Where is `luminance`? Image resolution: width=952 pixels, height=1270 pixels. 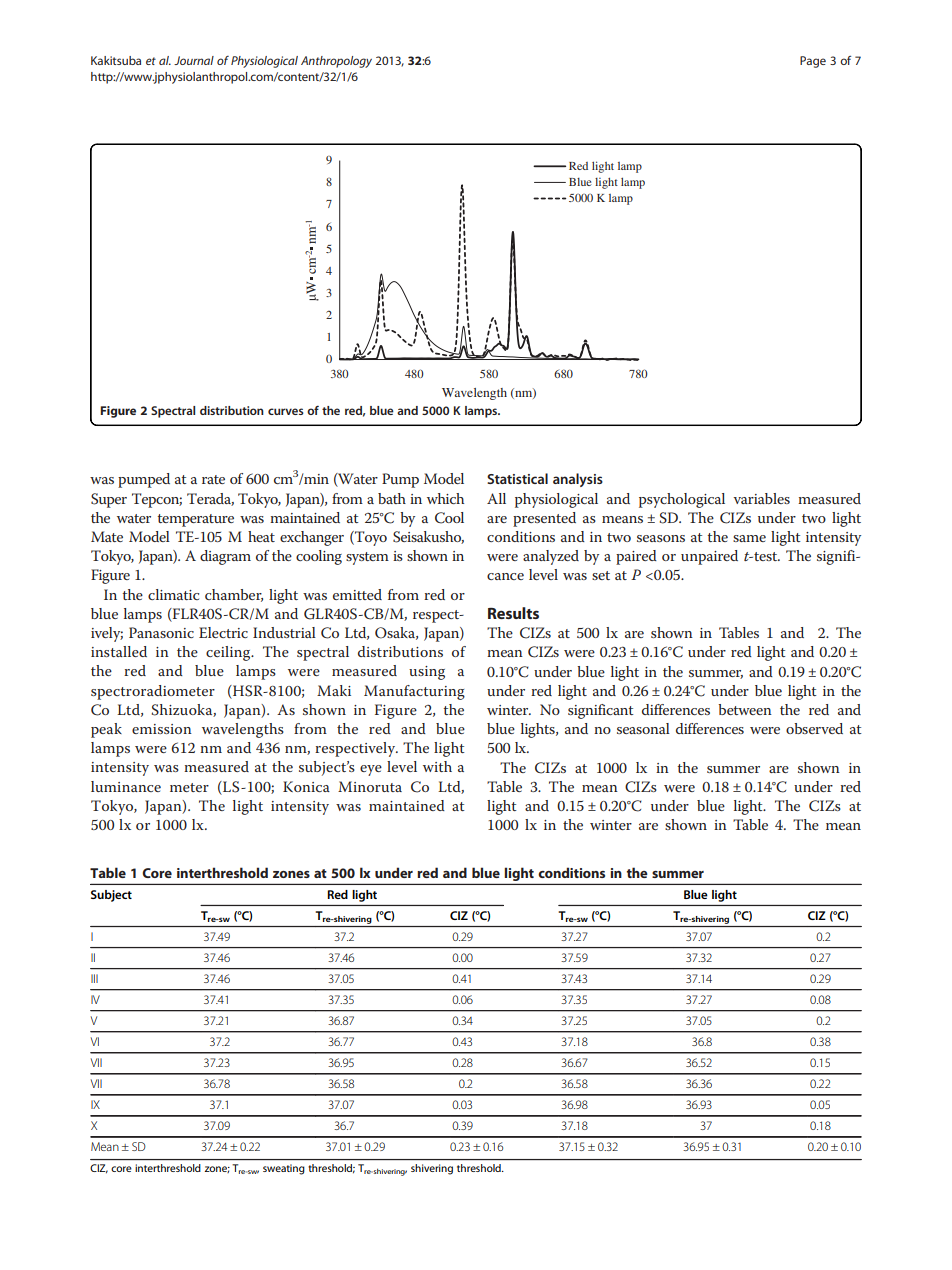 luminance is located at coordinates (126, 786).
